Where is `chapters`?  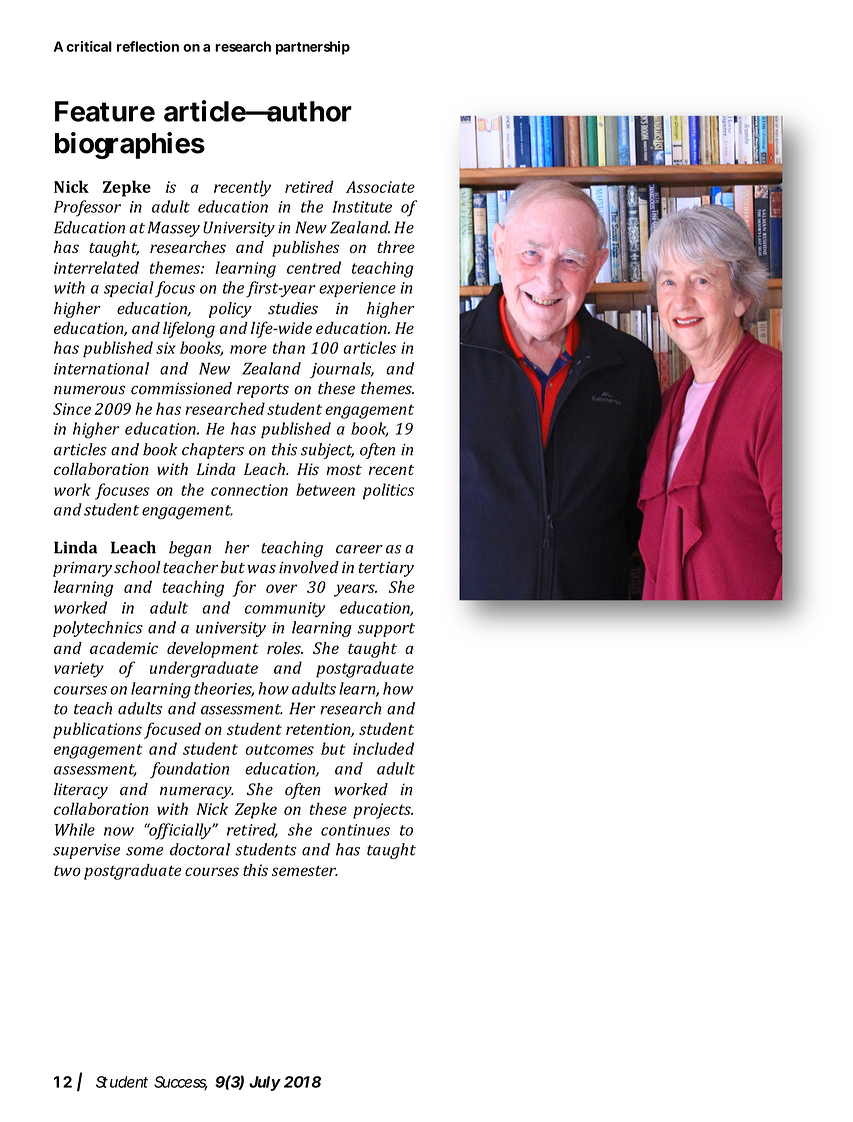 chapters is located at coordinates (213, 451).
